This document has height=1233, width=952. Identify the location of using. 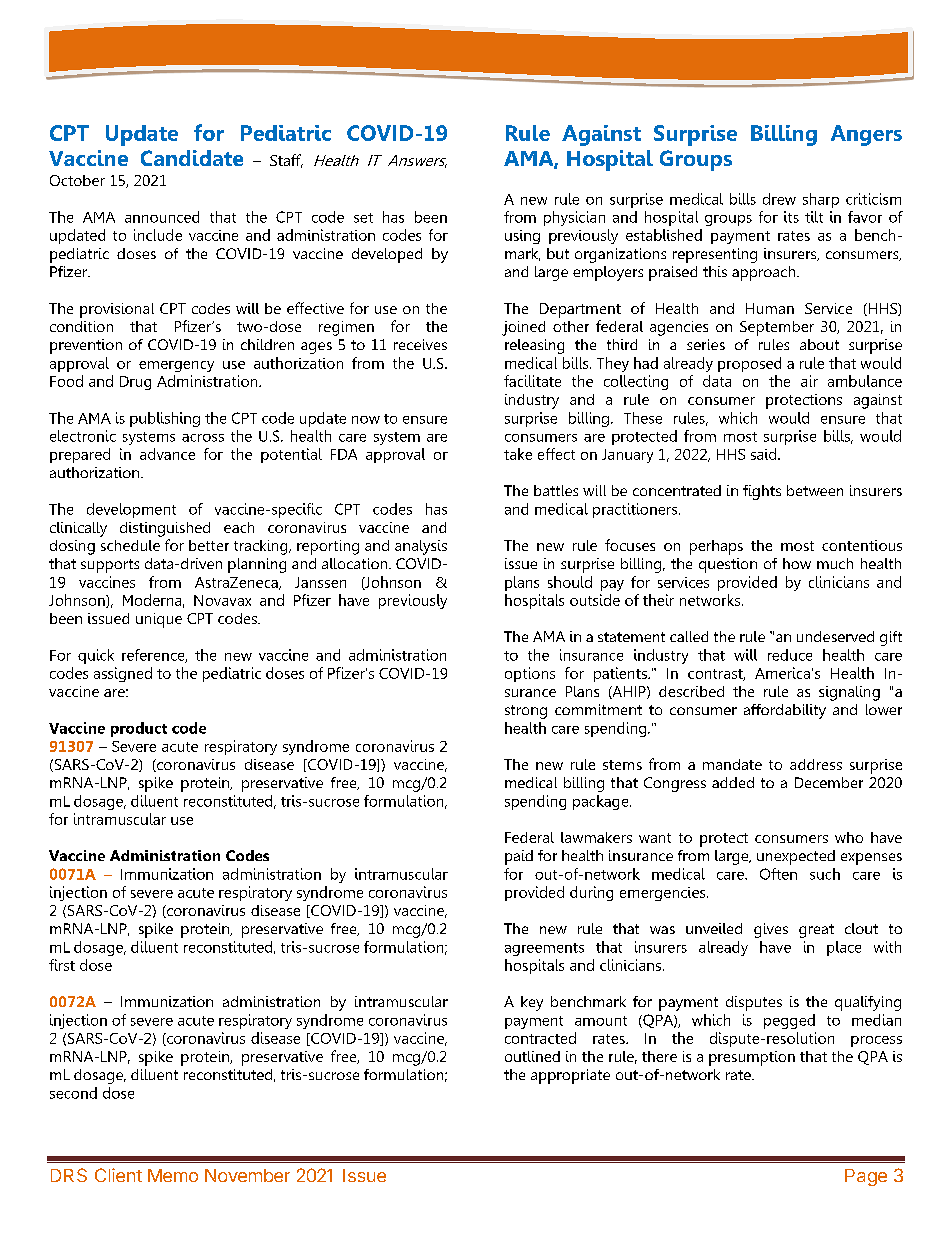
(522, 237).
